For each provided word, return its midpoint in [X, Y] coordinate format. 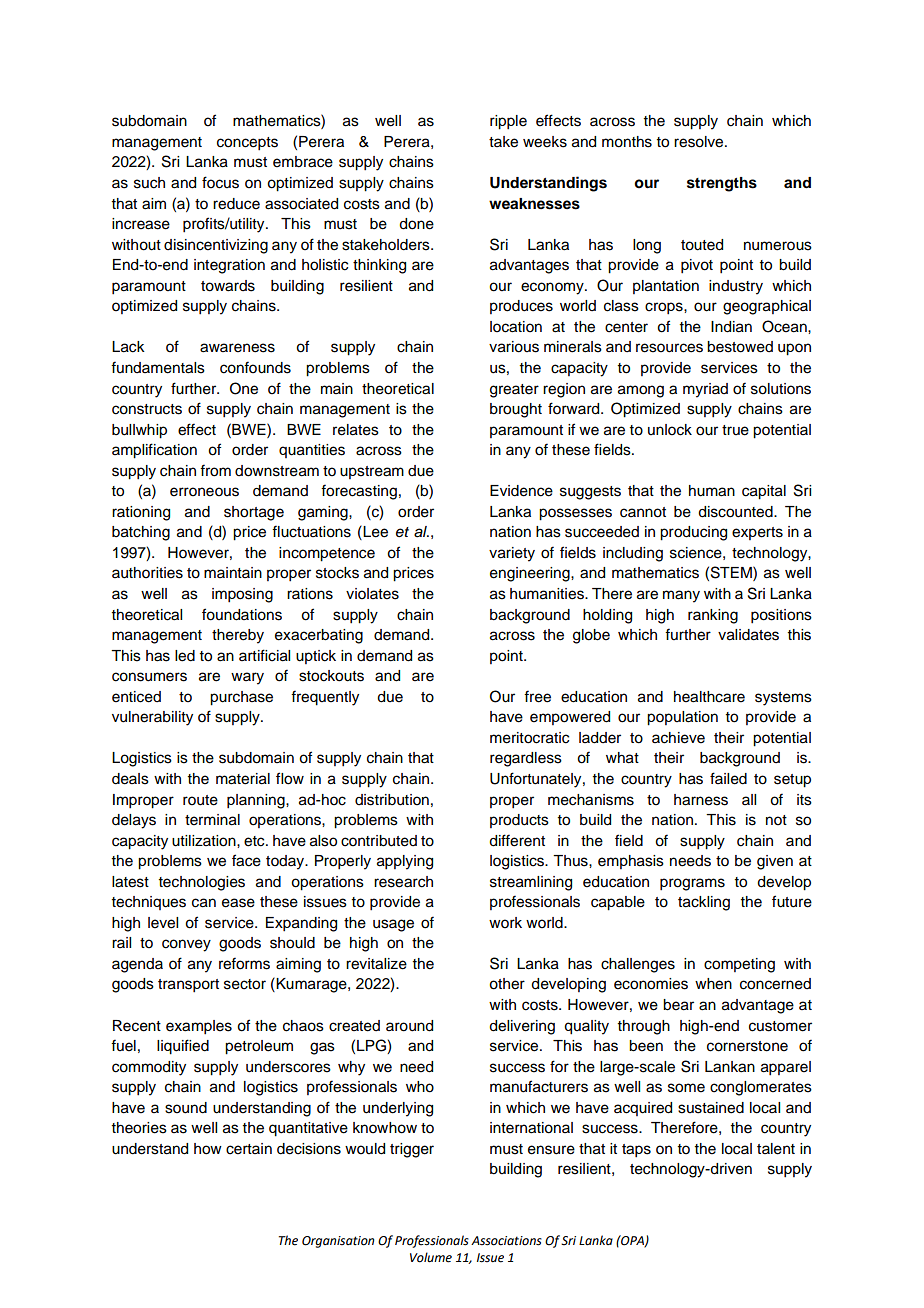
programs [692, 884]
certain [249, 1149]
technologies [202, 883]
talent [776, 1149]
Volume [431, 1257]
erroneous [204, 492]
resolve [700, 142]
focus [220, 182]
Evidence [521, 491]
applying [405, 862]
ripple [508, 122]
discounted [736, 512]
